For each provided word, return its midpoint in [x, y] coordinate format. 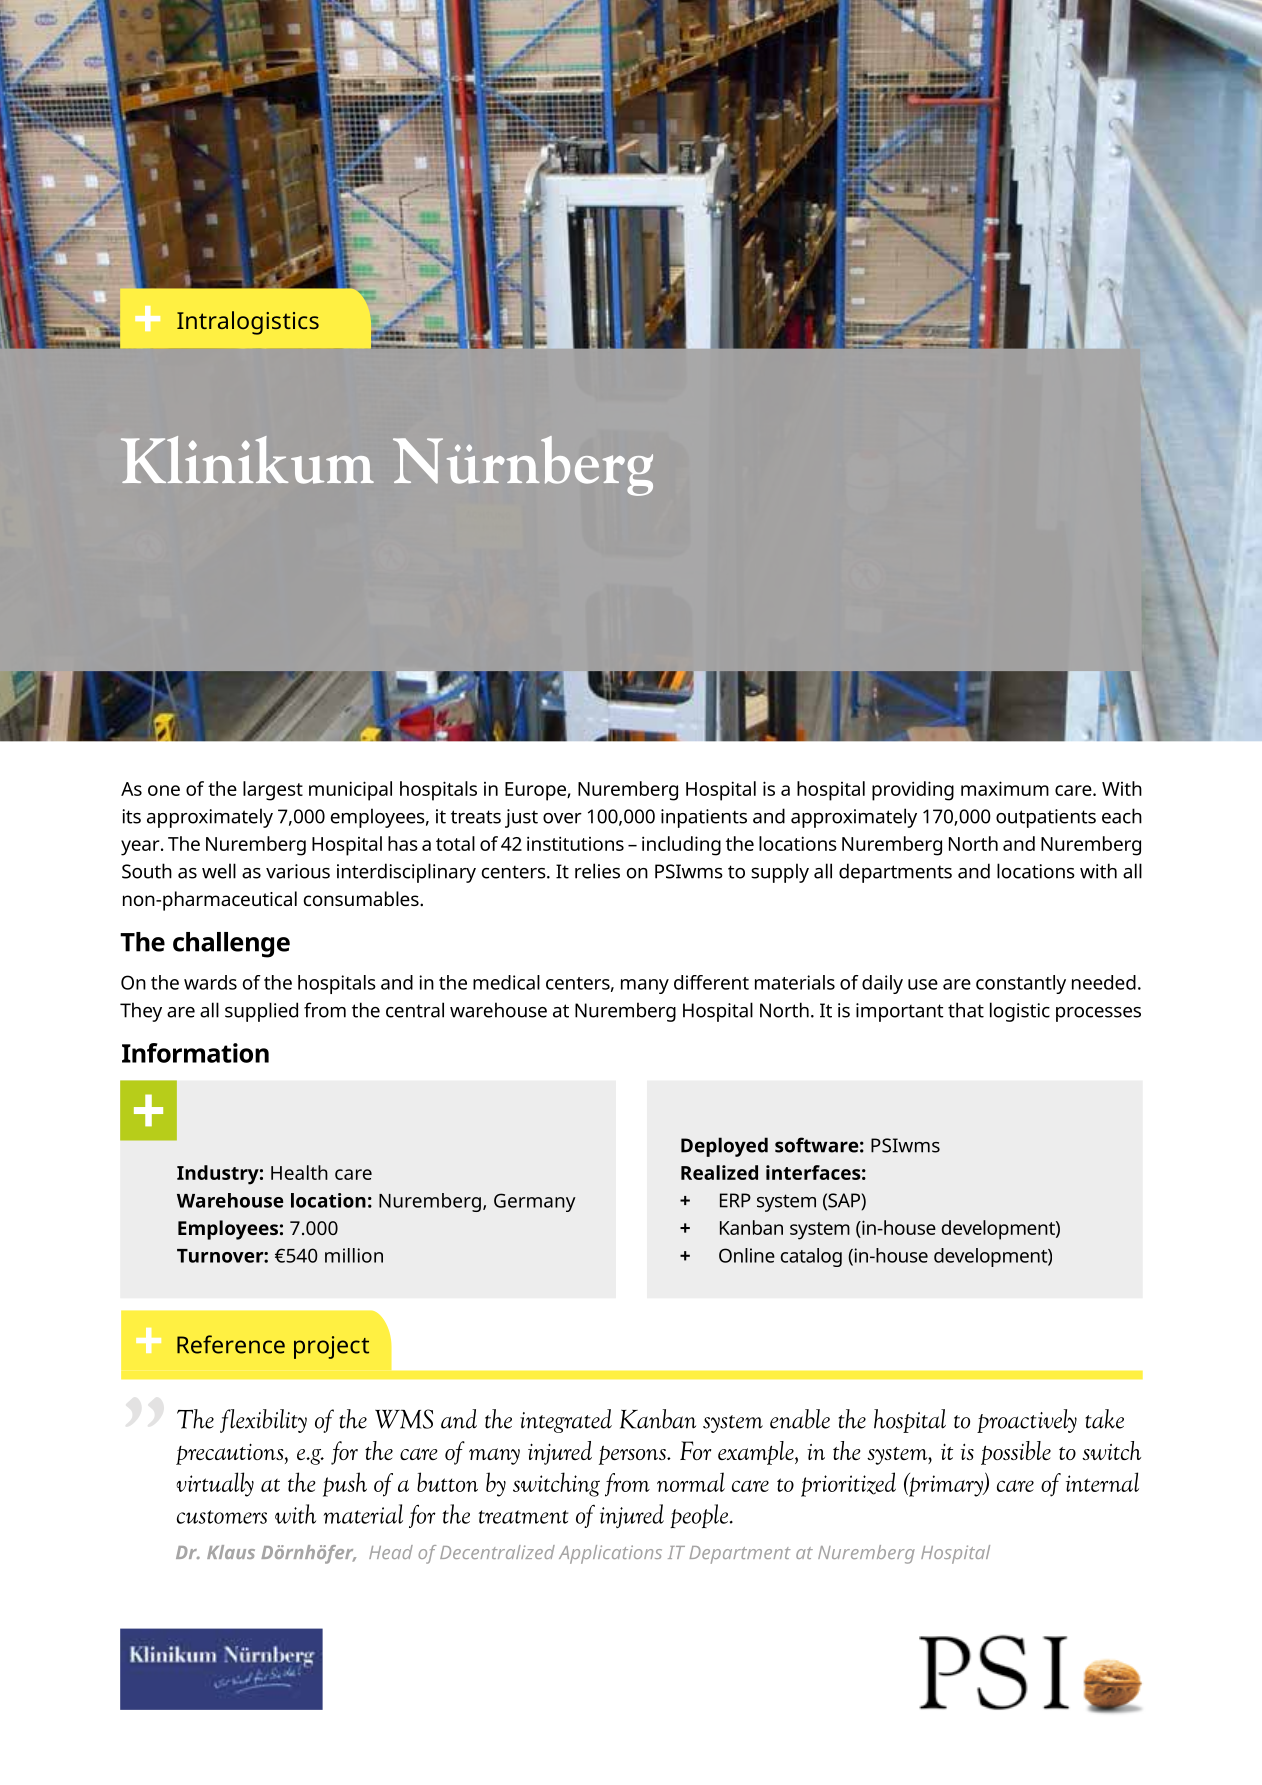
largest [273, 791]
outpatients [1046, 818]
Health [299, 1172]
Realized [719, 1172]
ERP [735, 1200]
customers [222, 1517]
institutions [575, 843]
